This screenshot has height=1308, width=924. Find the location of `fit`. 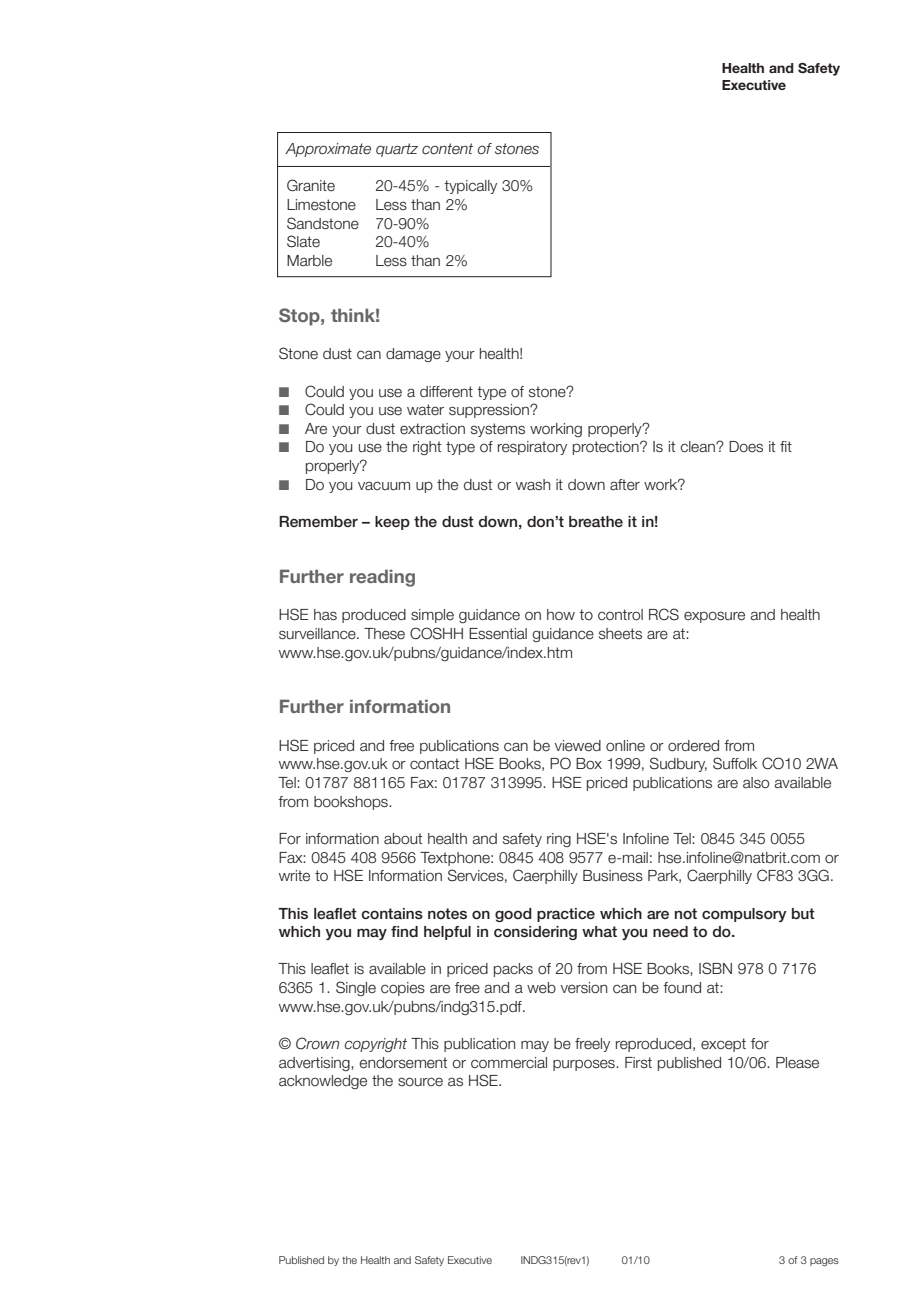

fit is located at coordinates (786, 446).
